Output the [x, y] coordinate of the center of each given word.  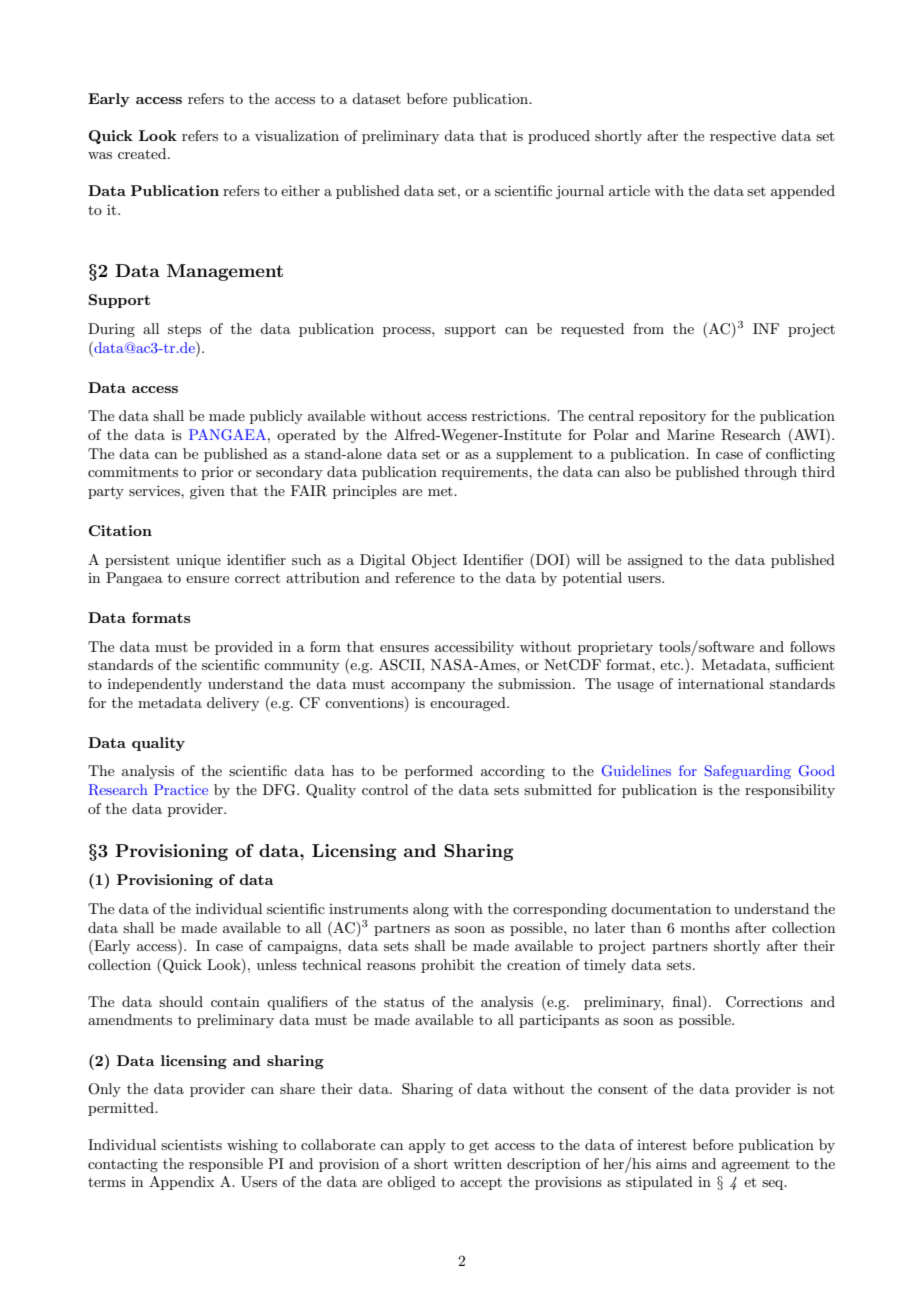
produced [559, 137]
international [721, 683]
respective [743, 137]
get [479, 1147]
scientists [191, 1144]
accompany [428, 687]
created [143, 153]
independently [155, 685]
